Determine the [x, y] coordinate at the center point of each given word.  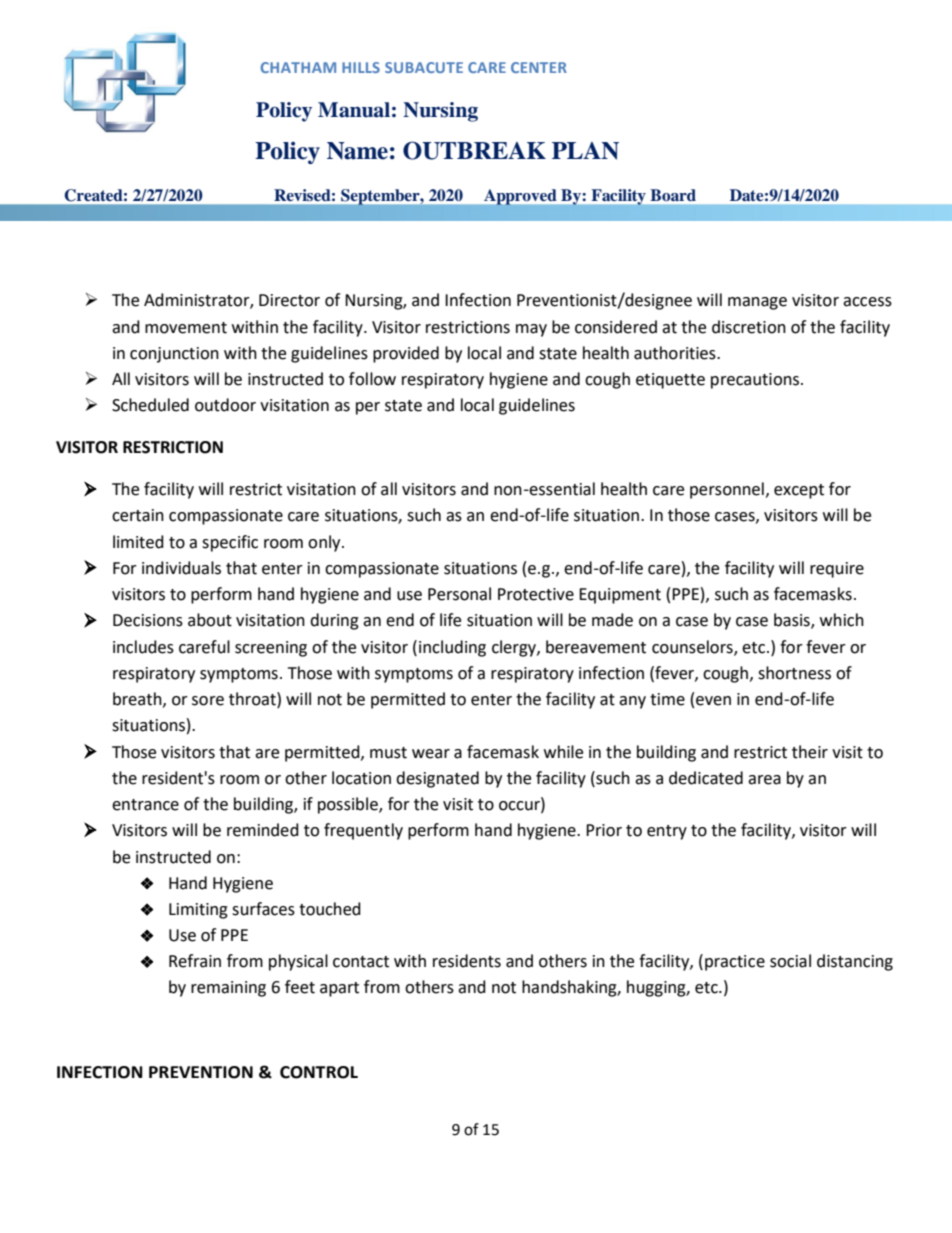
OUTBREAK [474, 150]
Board [673, 195]
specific [230, 543]
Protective [536, 594]
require [837, 570]
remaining [228, 989]
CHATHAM [298, 67]
